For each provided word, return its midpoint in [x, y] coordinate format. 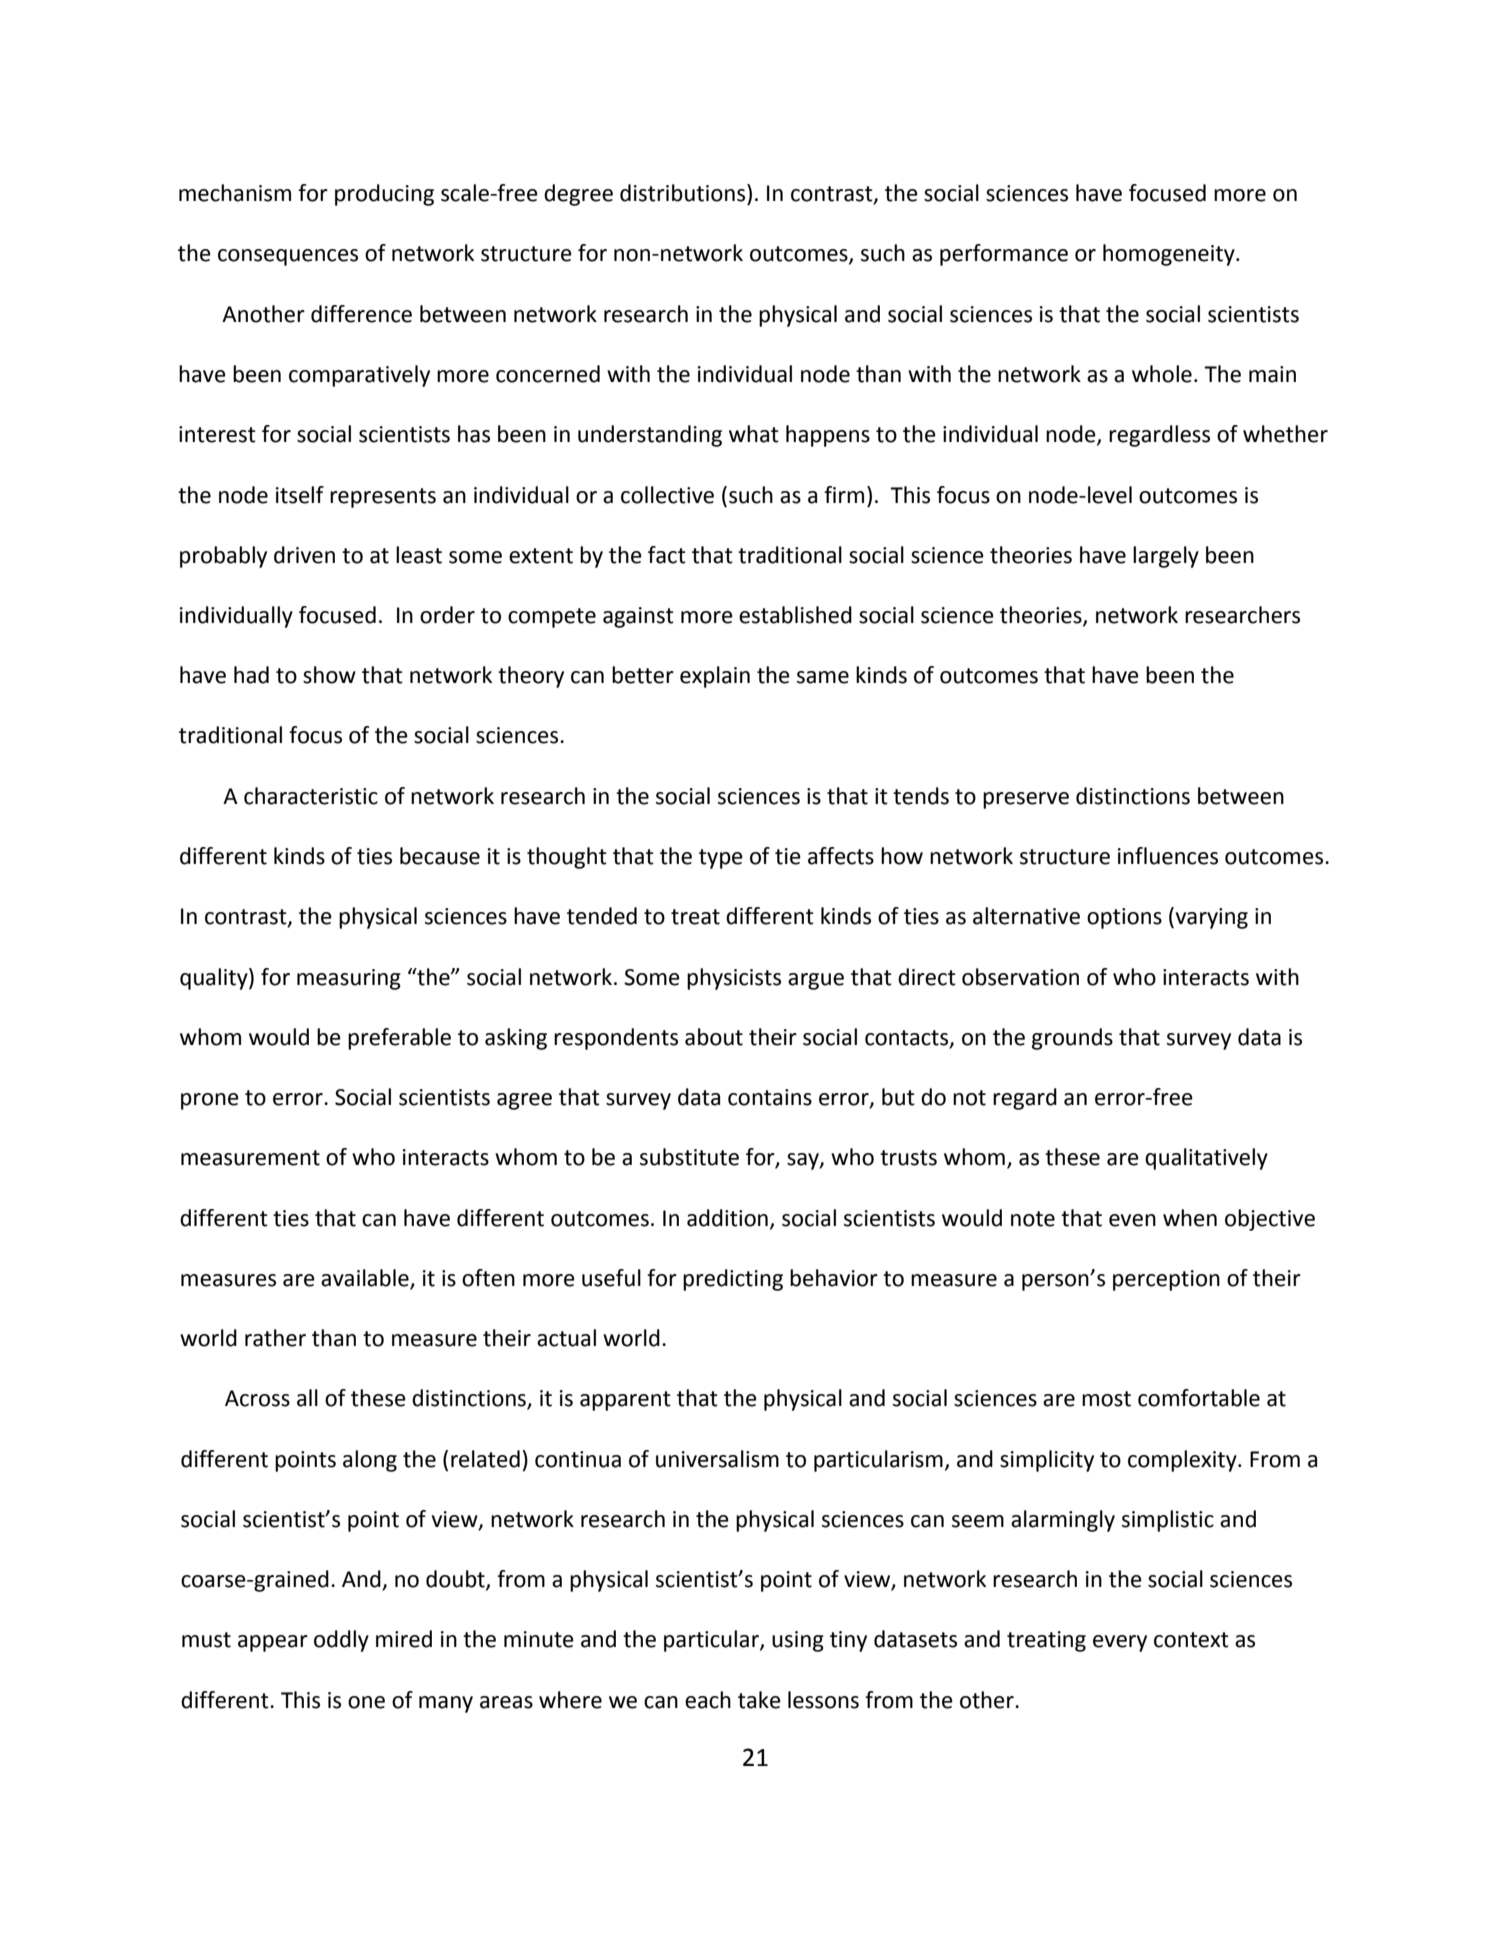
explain [715, 677]
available [365, 1278]
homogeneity [1170, 255]
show [329, 675]
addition [727, 1218]
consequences [288, 257]
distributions [684, 193]
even [1132, 1220]
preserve [1026, 800]
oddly [341, 1641]
